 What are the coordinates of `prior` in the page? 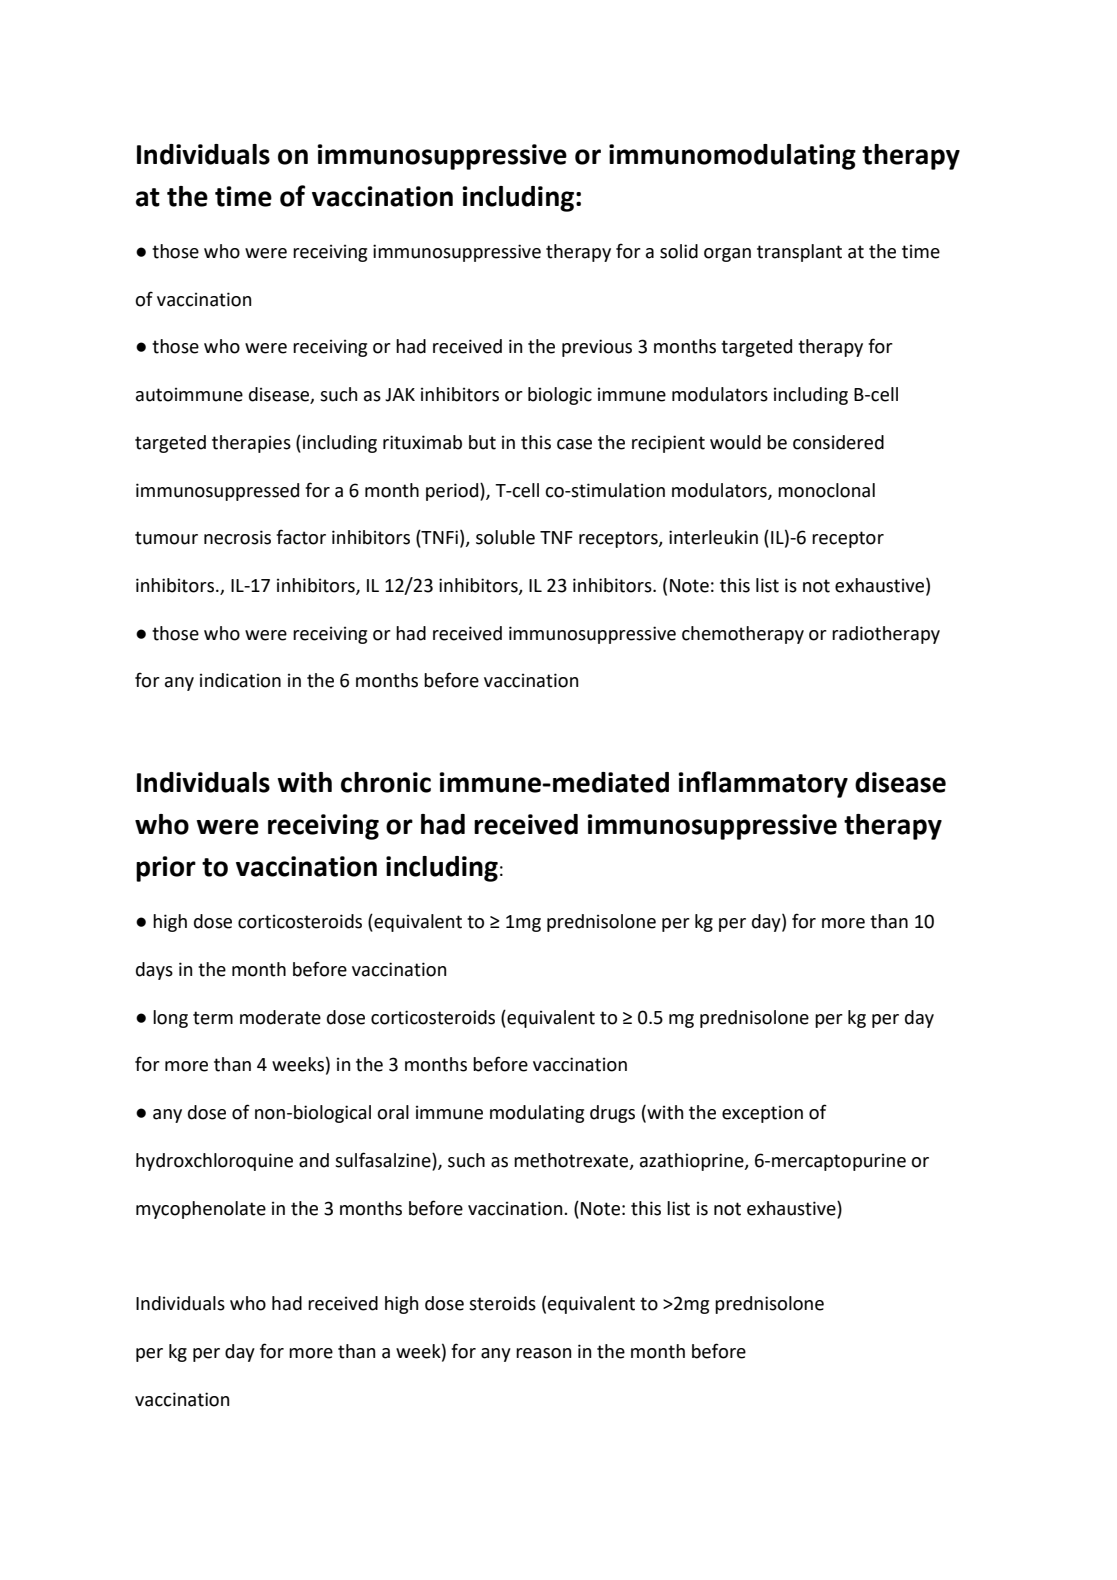 It's located at (166, 869).
